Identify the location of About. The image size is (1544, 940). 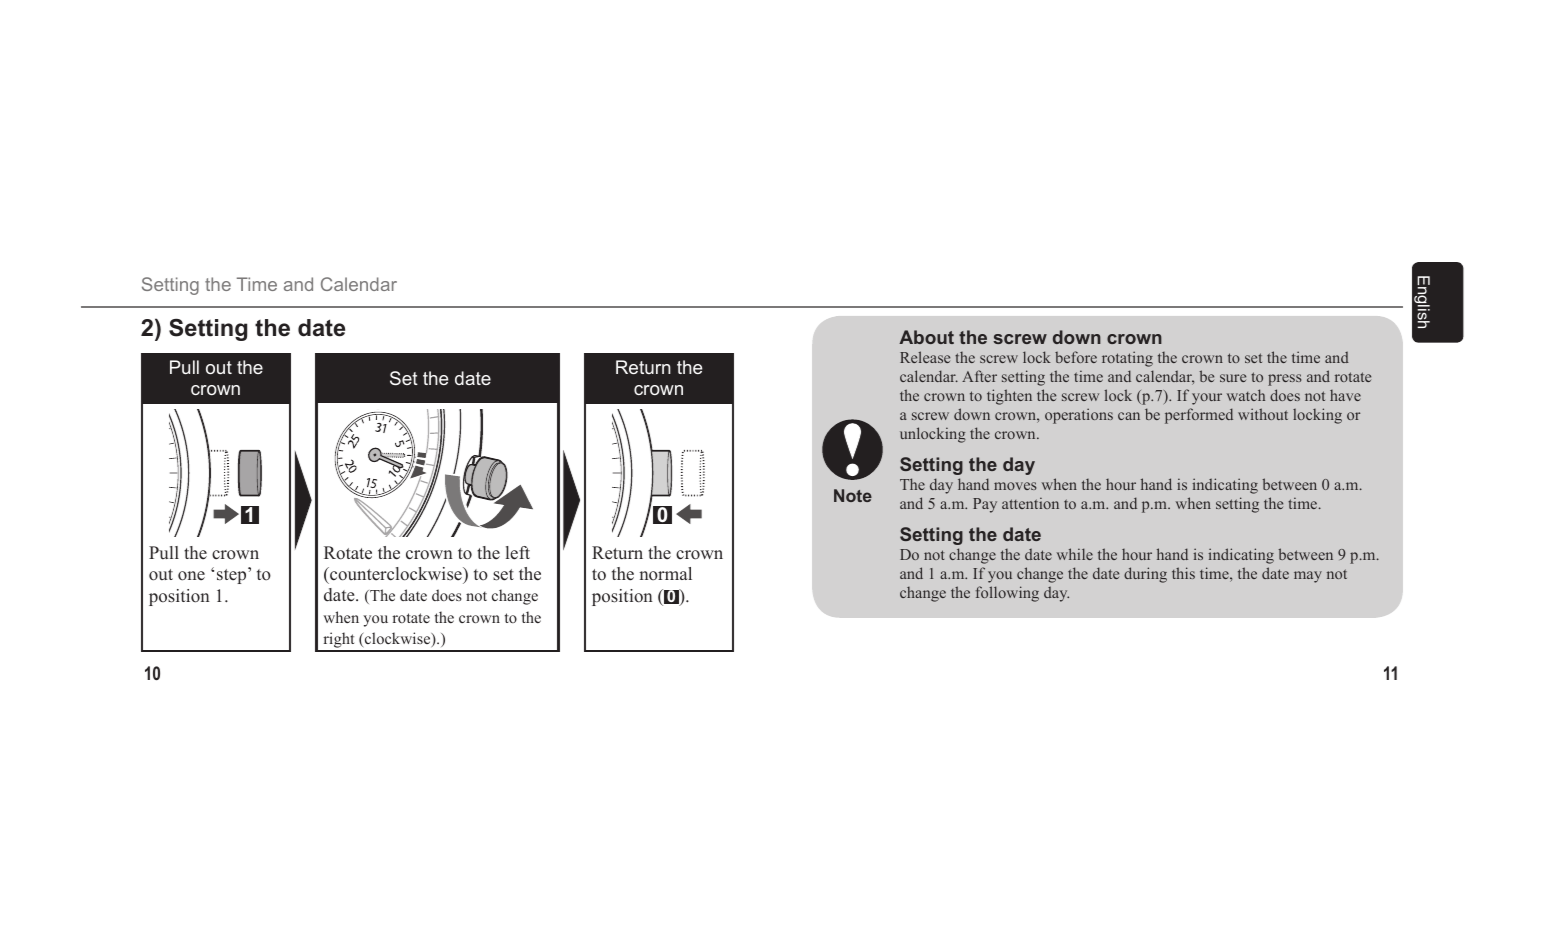
(926, 337).
